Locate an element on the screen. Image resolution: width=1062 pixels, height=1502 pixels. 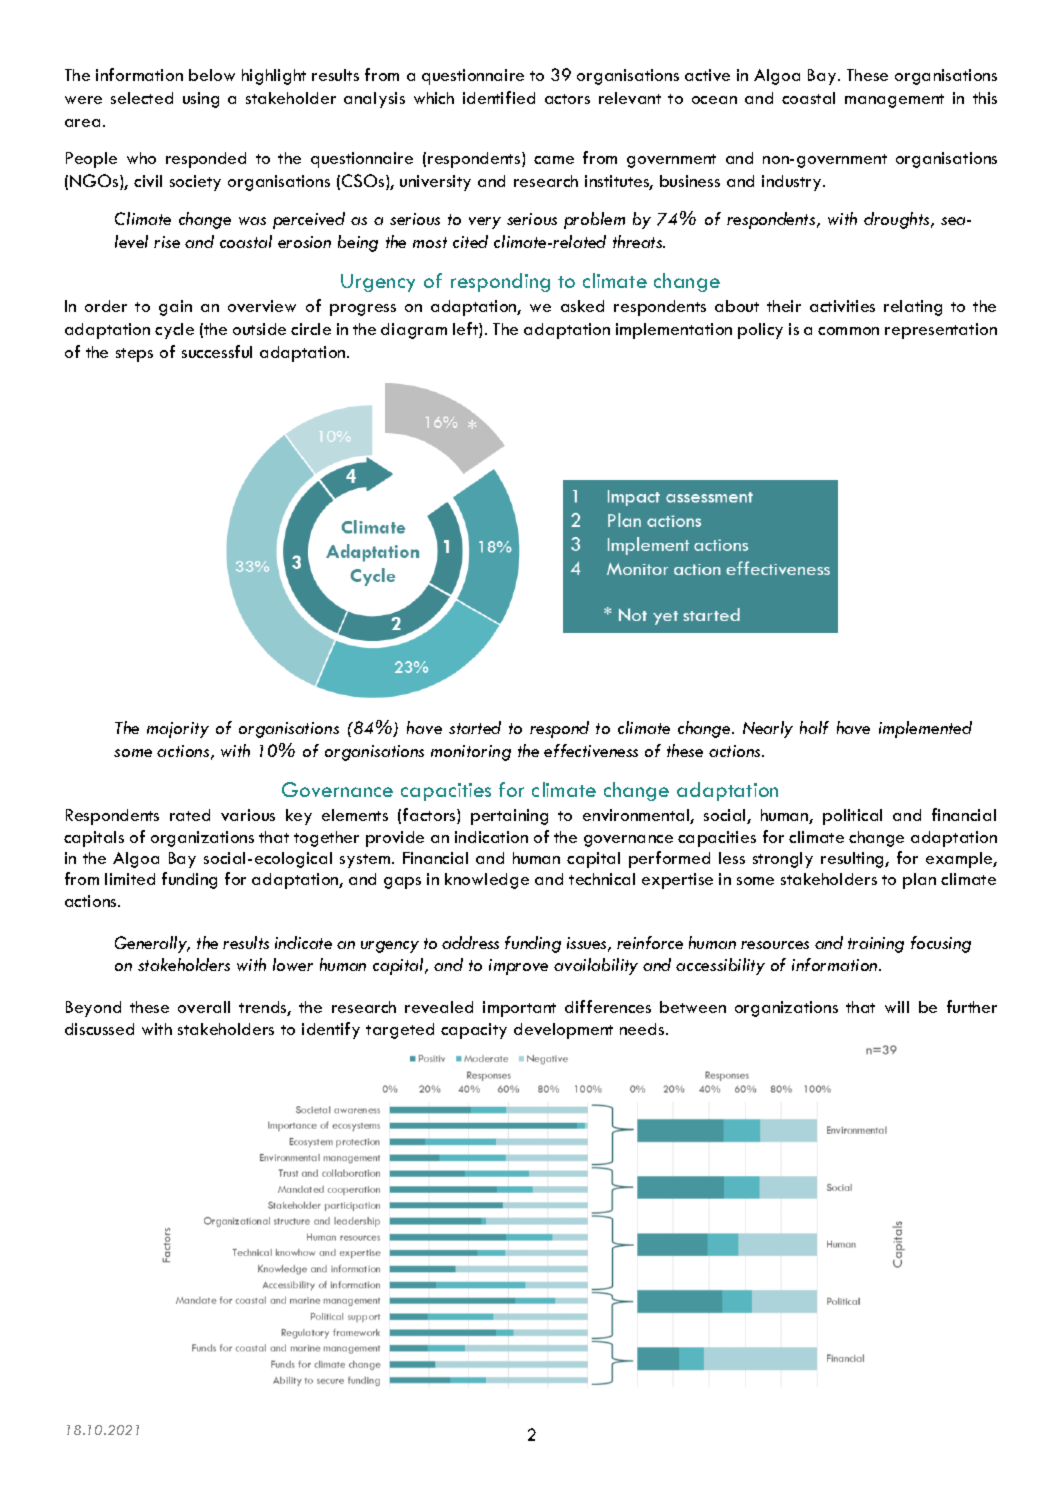
started is located at coordinates (475, 727).
